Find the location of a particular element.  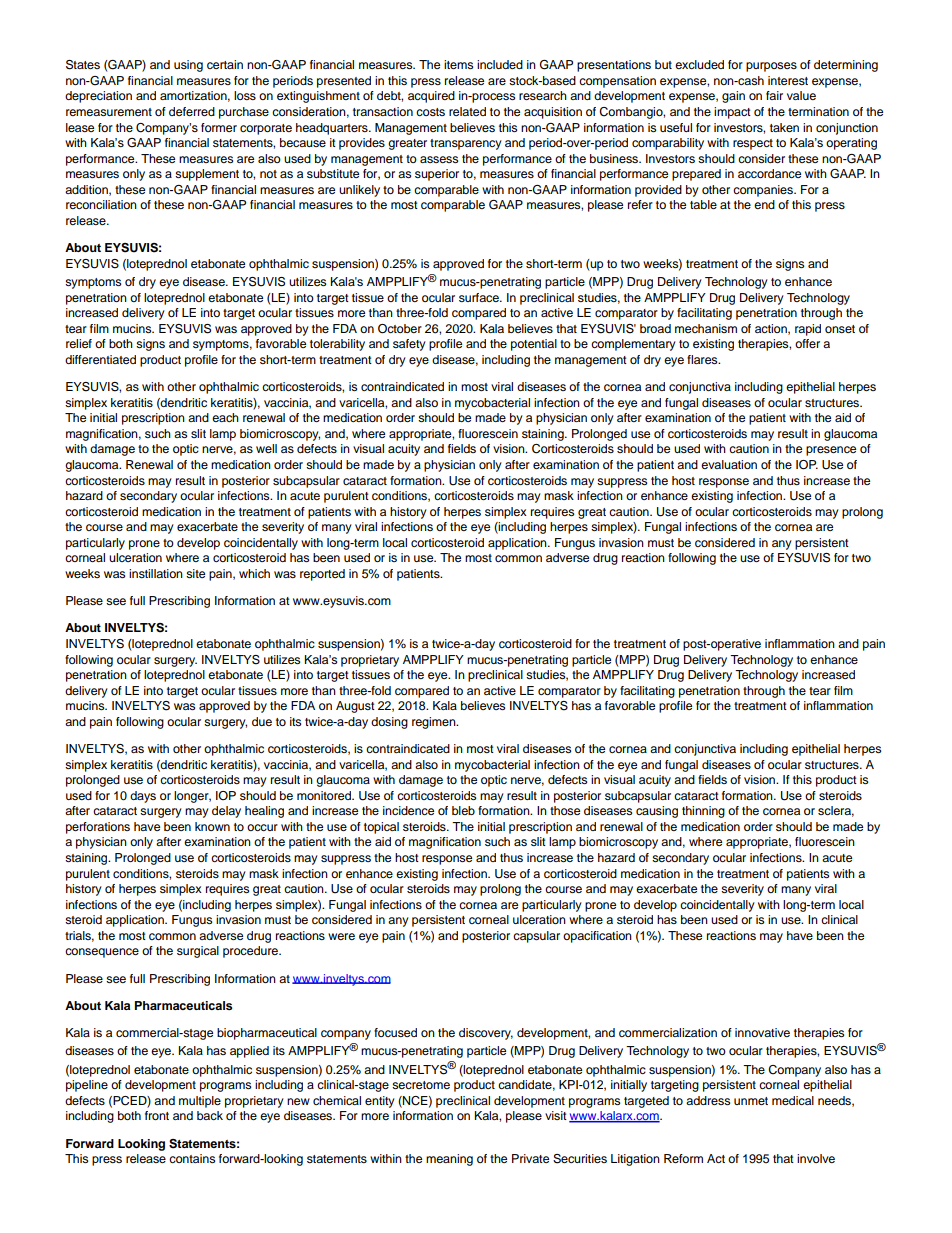

fair is located at coordinates (774, 95).
